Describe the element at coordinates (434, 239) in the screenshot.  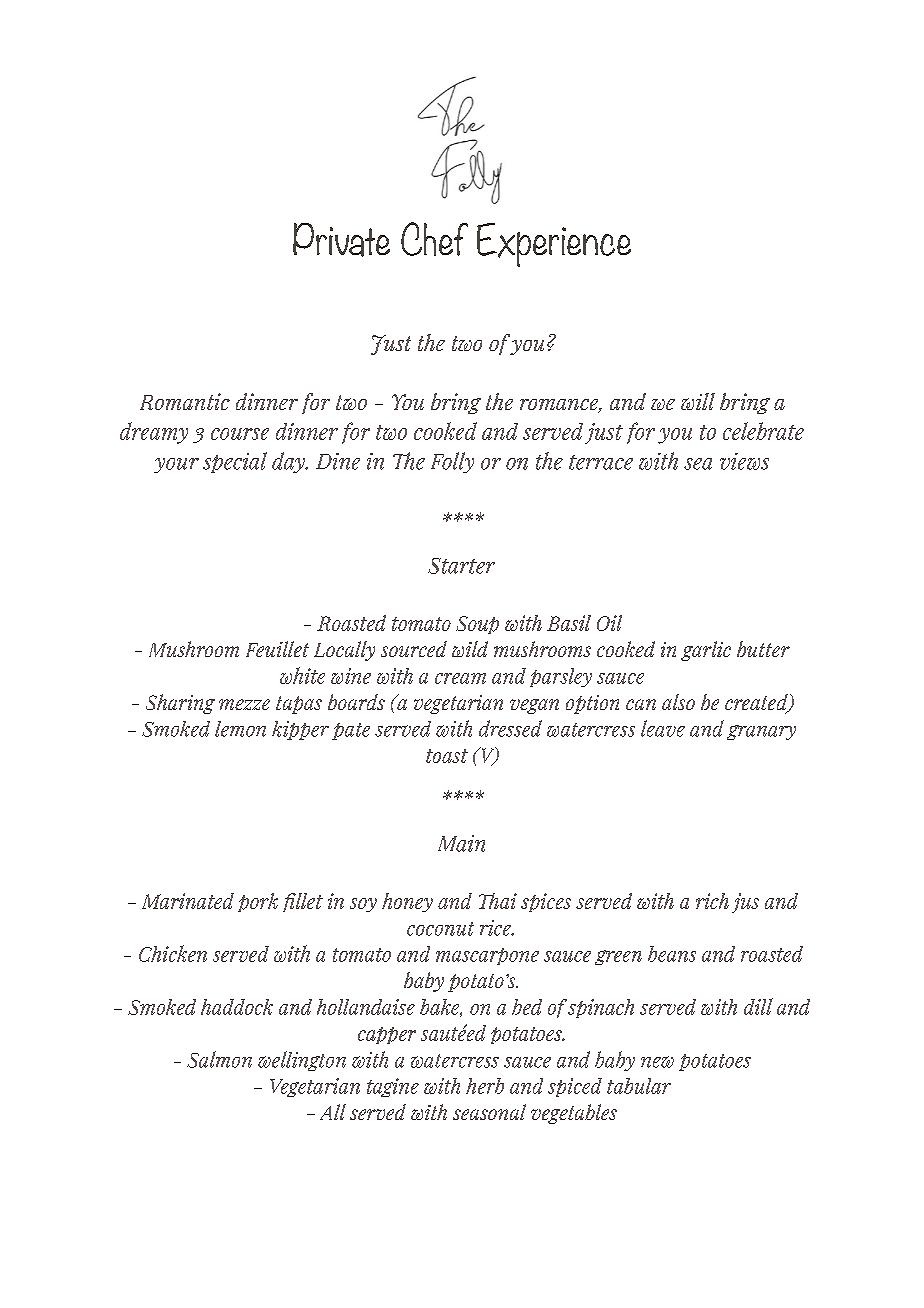
I see `Chef` at that location.
